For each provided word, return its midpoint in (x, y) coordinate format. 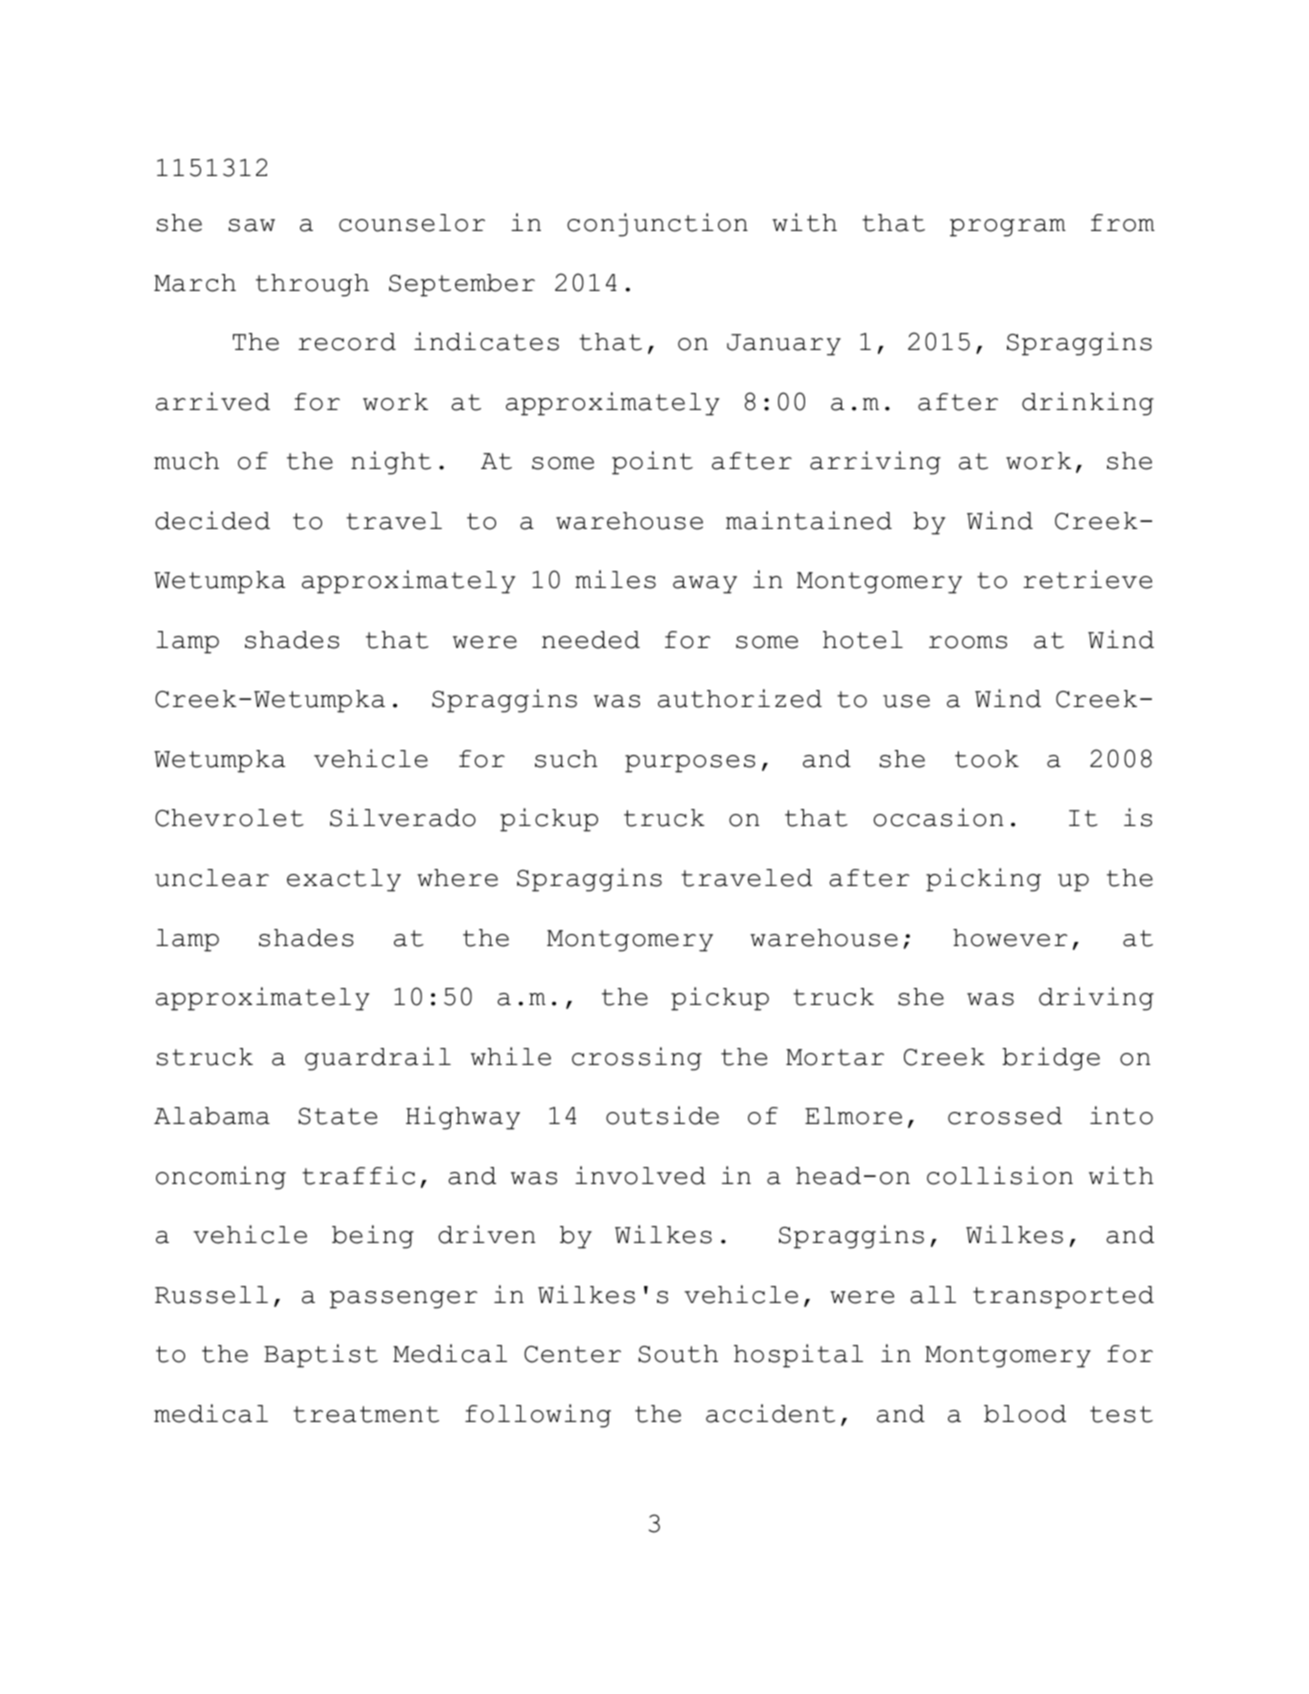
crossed (1005, 1116)
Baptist (321, 1356)
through (312, 285)
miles (615, 579)
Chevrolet (229, 818)
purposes (690, 764)
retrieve (1087, 579)
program (1008, 228)
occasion (938, 817)
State (337, 1116)
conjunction (657, 225)
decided (212, 520)
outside (662, 1115)
